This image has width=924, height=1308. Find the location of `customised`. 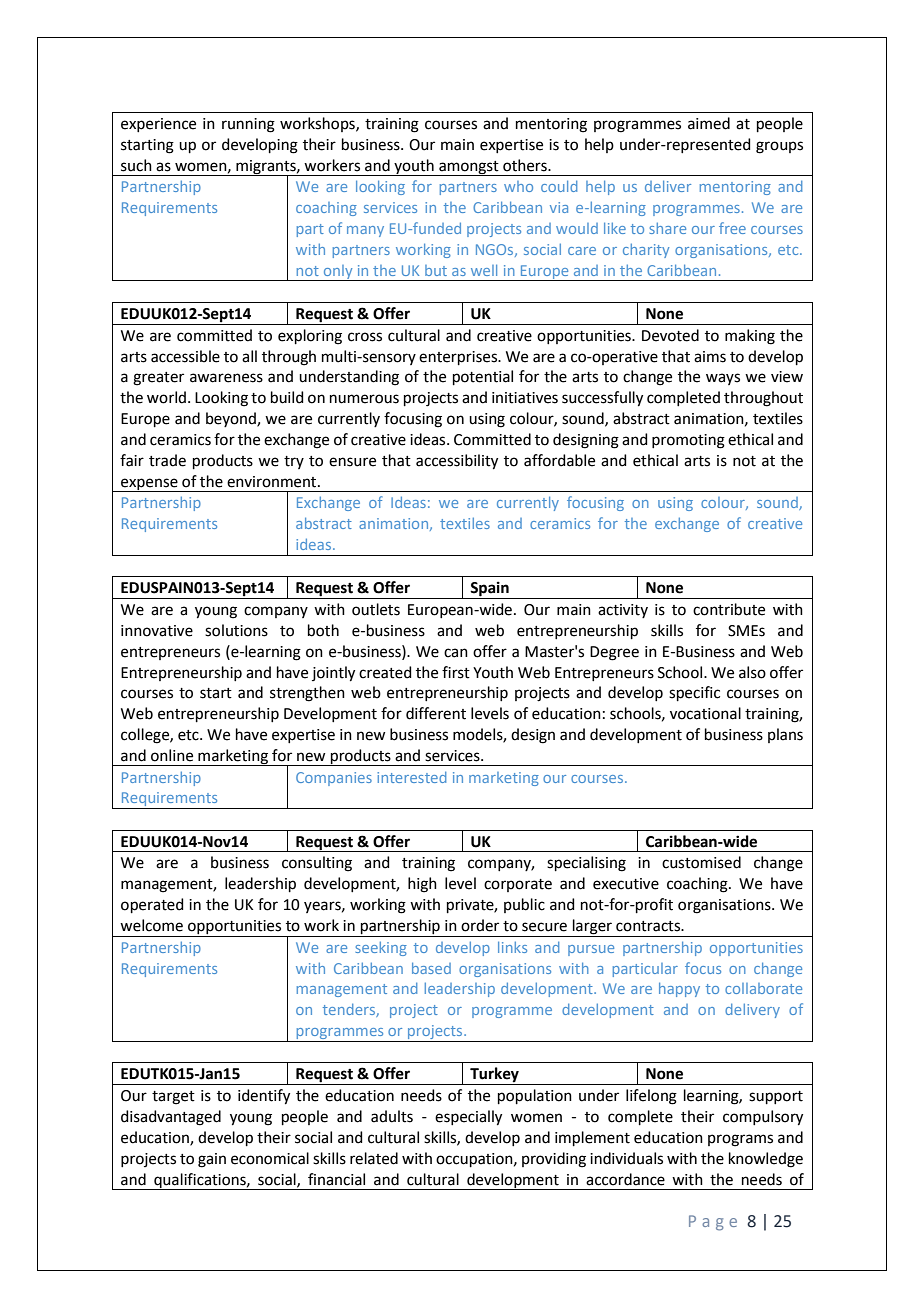

customised is located at coordinates (701, 862).
